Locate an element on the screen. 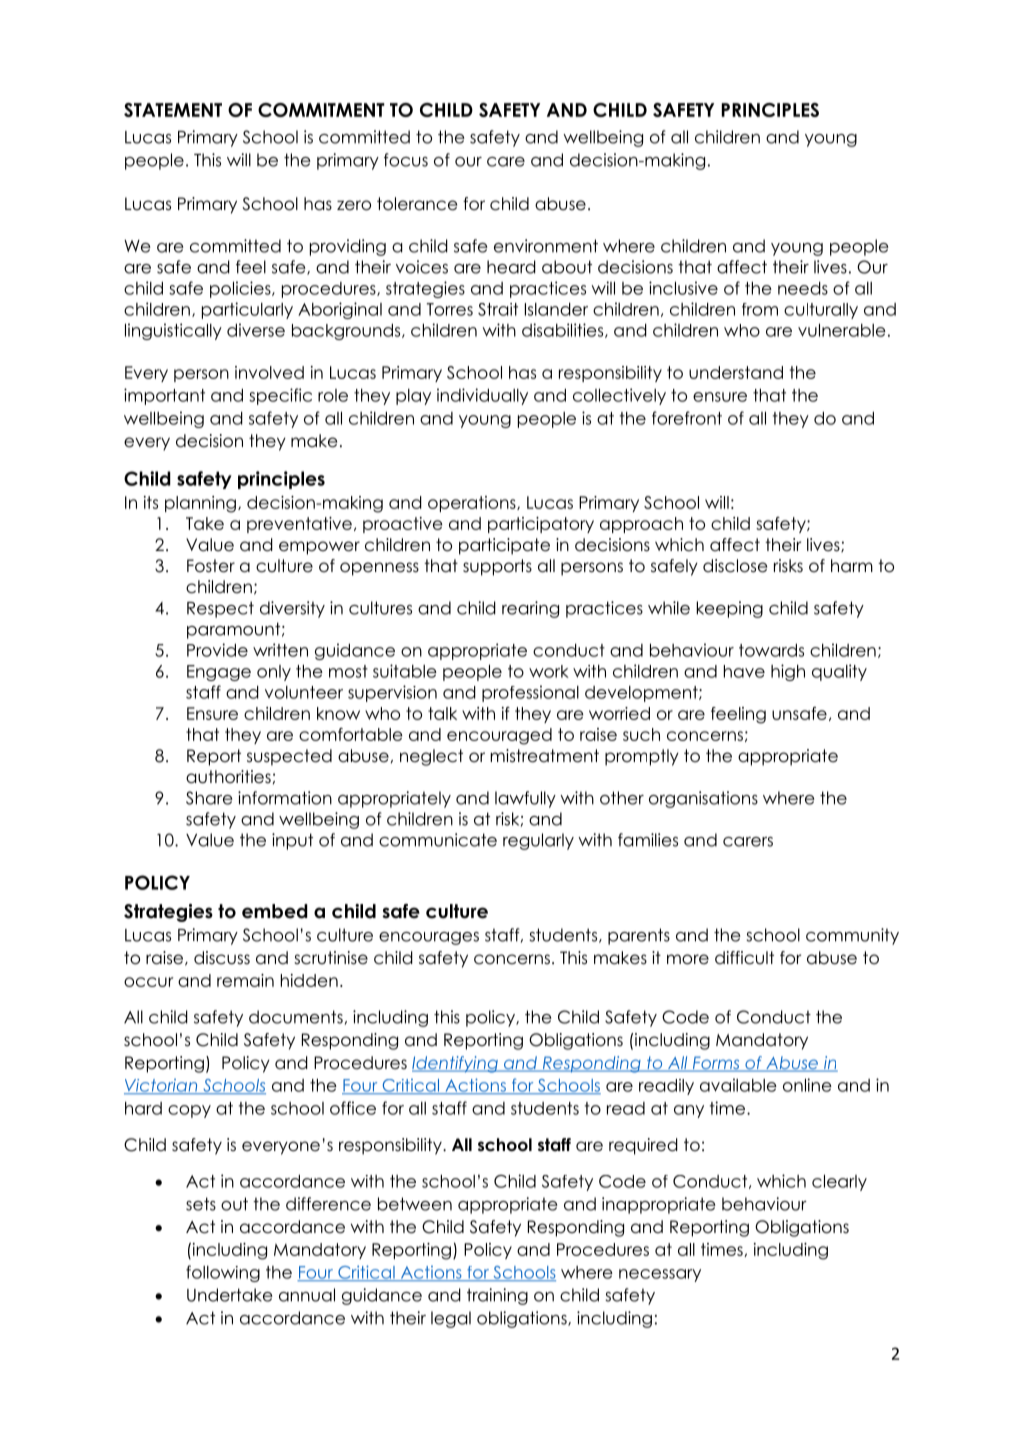 This screenshot has height=1449, width=1024. Engage is located at coordinates (219, 673).
